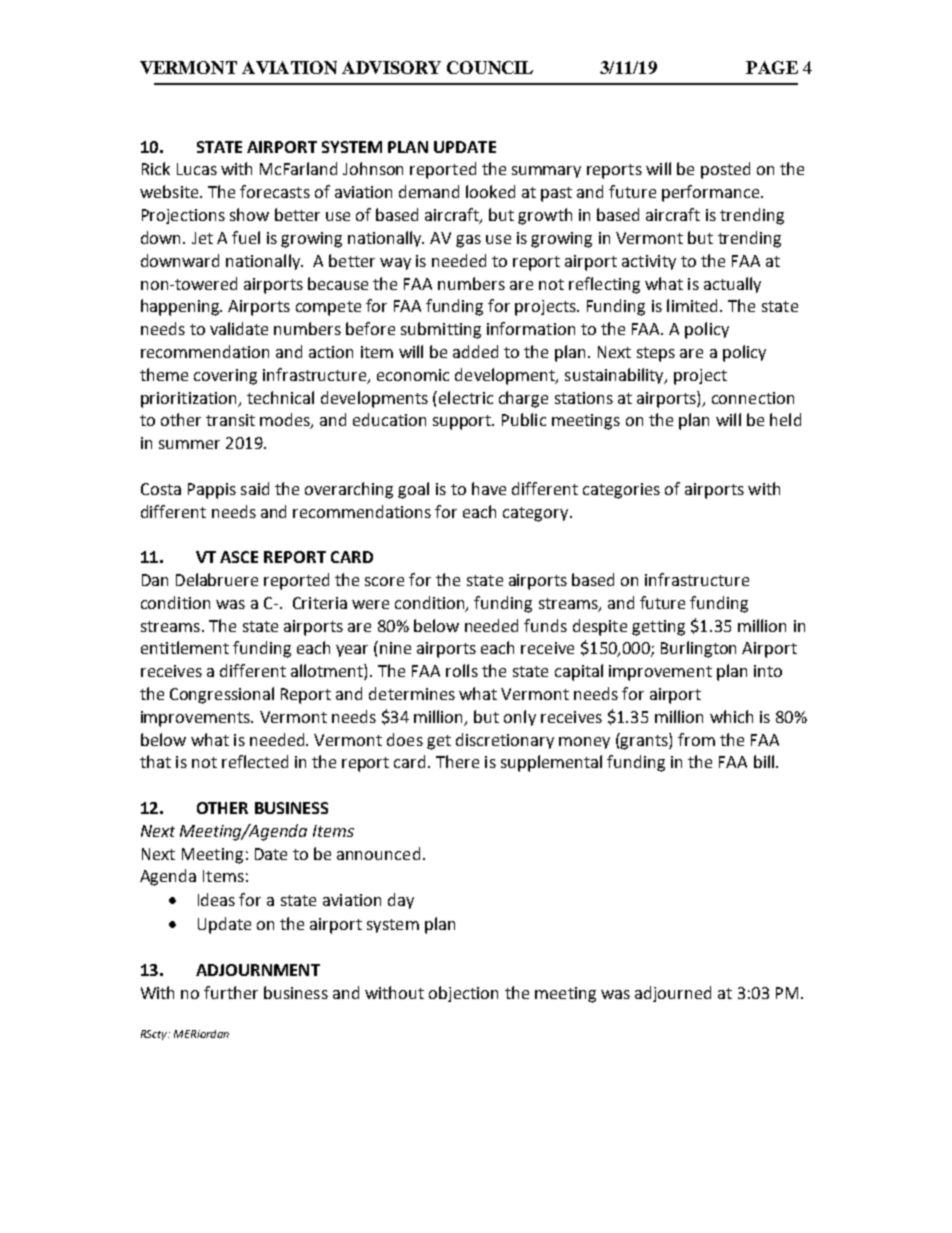 This screenshot has height=1233, width=952. I want to click on have, so click(489, 488).
